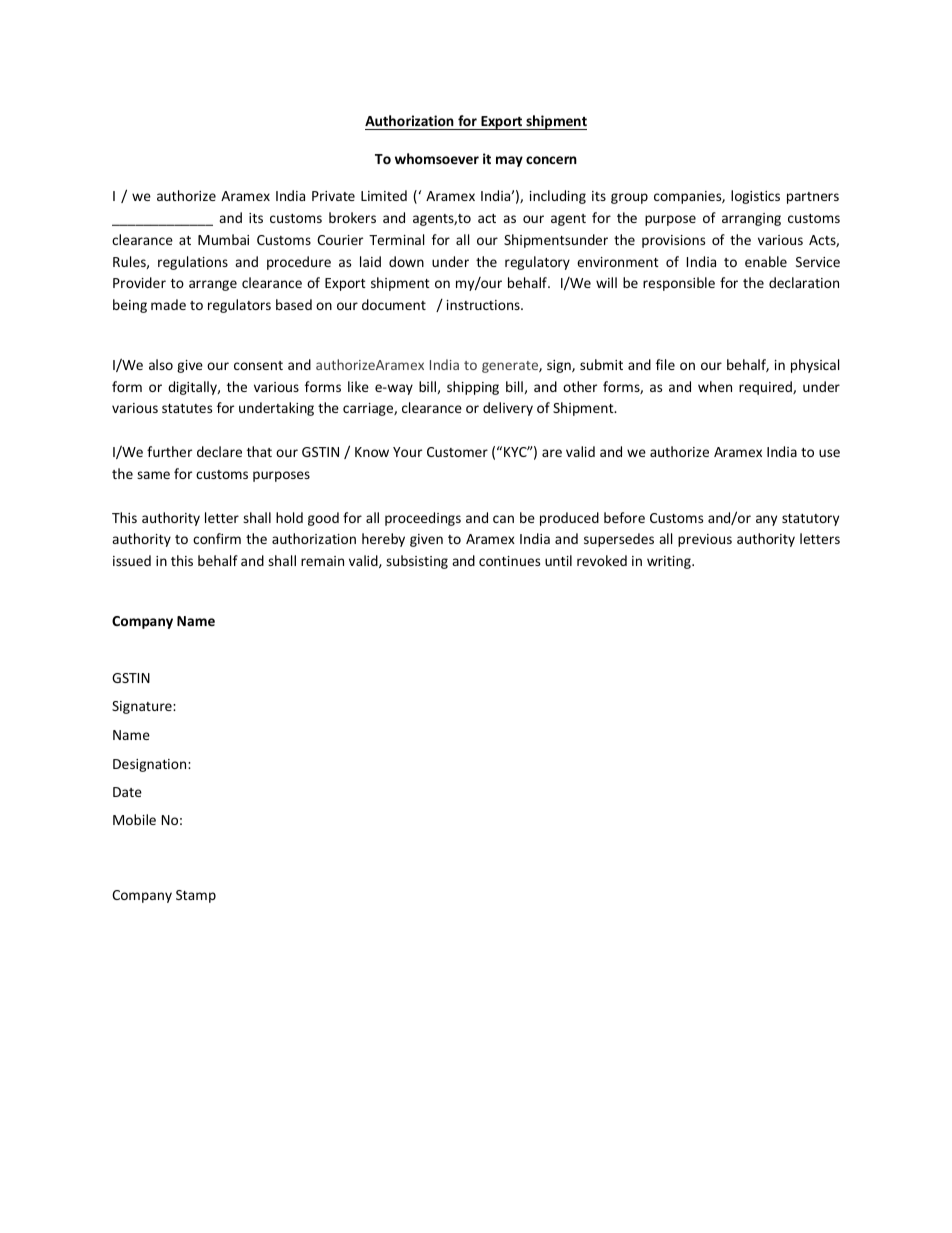  What do you see at coordinates (484, 305) in the screenshot?
I see `instructions` at bounding box center [484, 305].
